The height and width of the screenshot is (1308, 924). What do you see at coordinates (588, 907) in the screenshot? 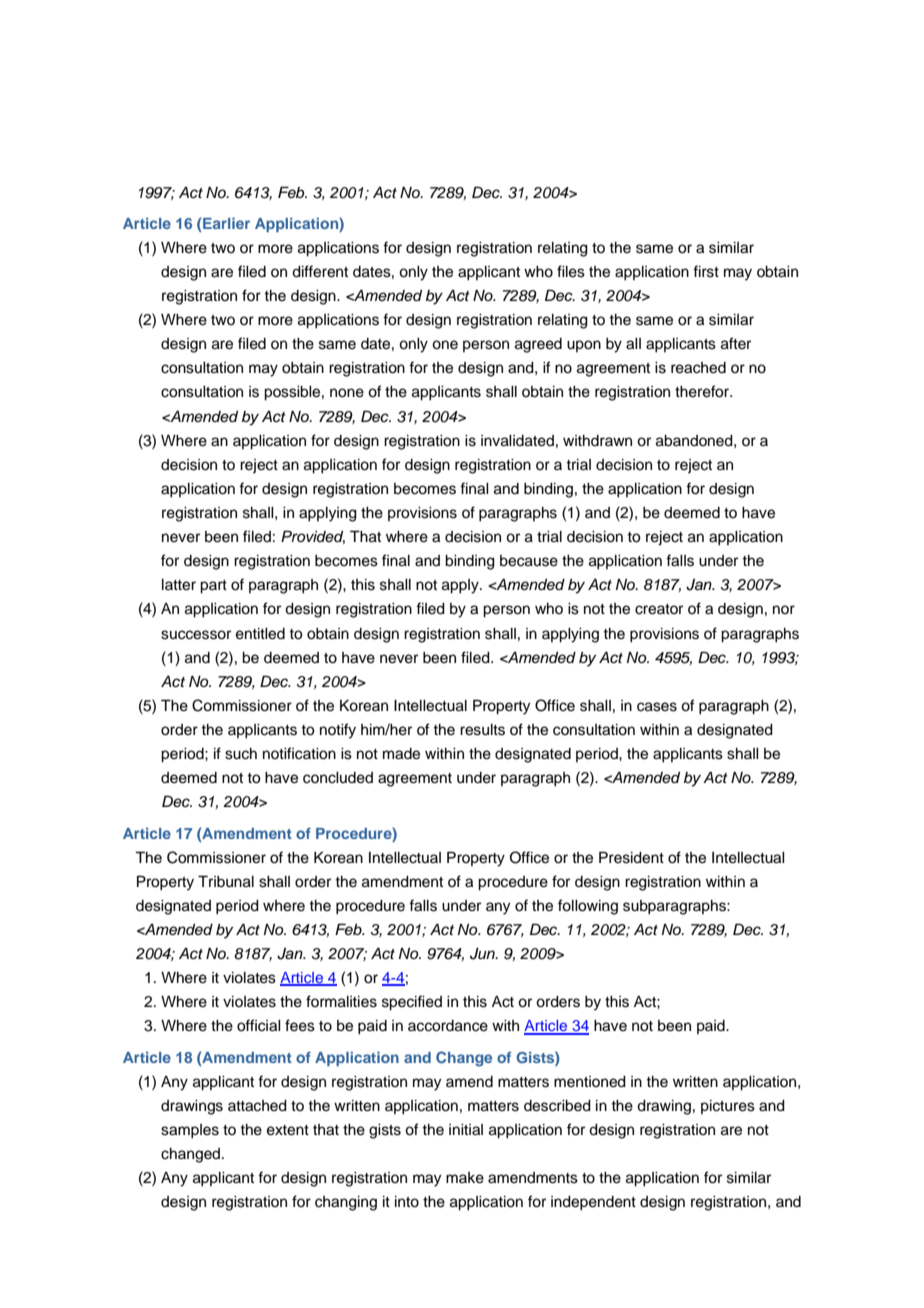
I see `following` at bounding box center [588, 907].
